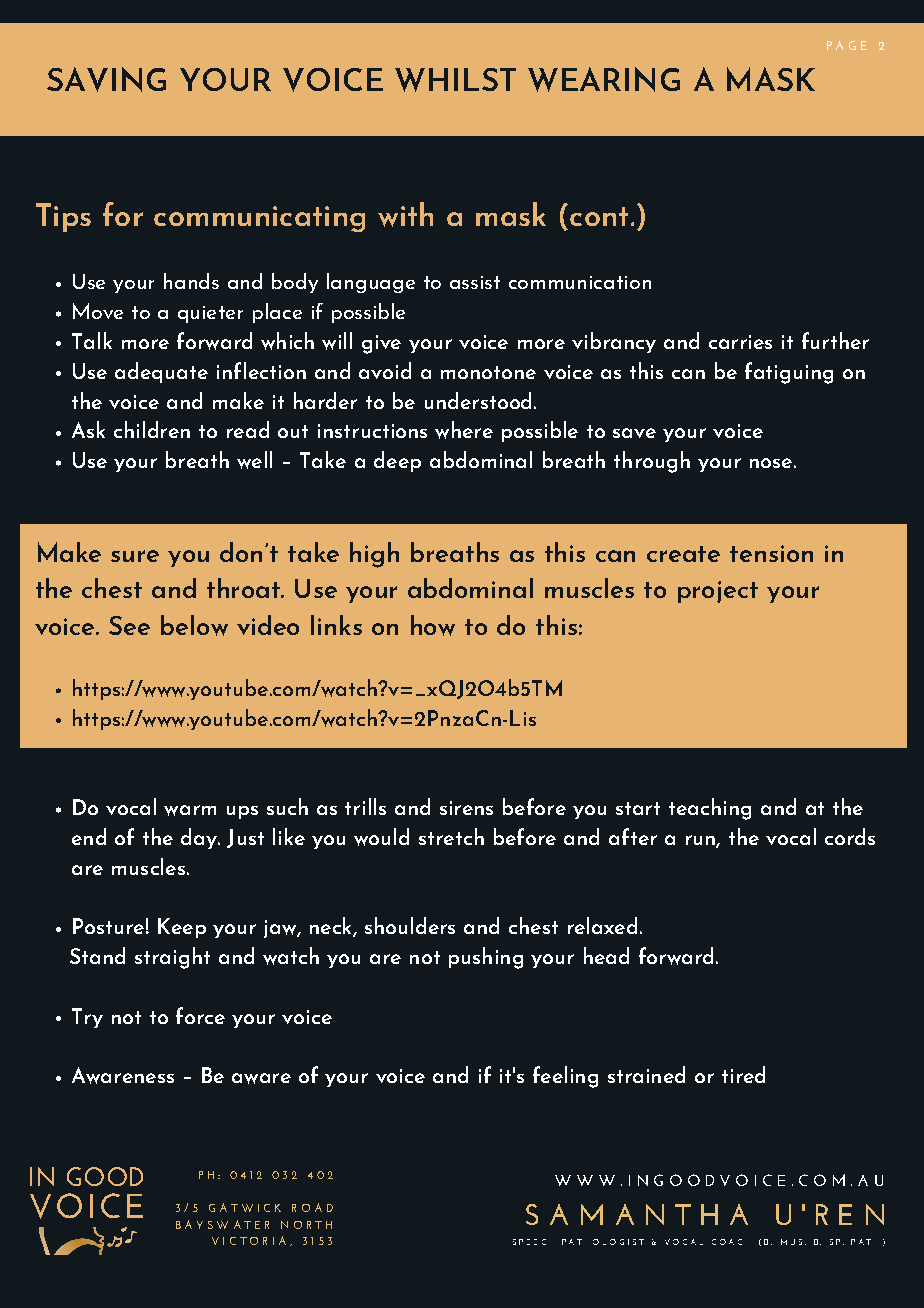 The width and height of the page is (924, 1308). Describe the element at coordinates (129, 625) in the page. I see `See` at that location.
